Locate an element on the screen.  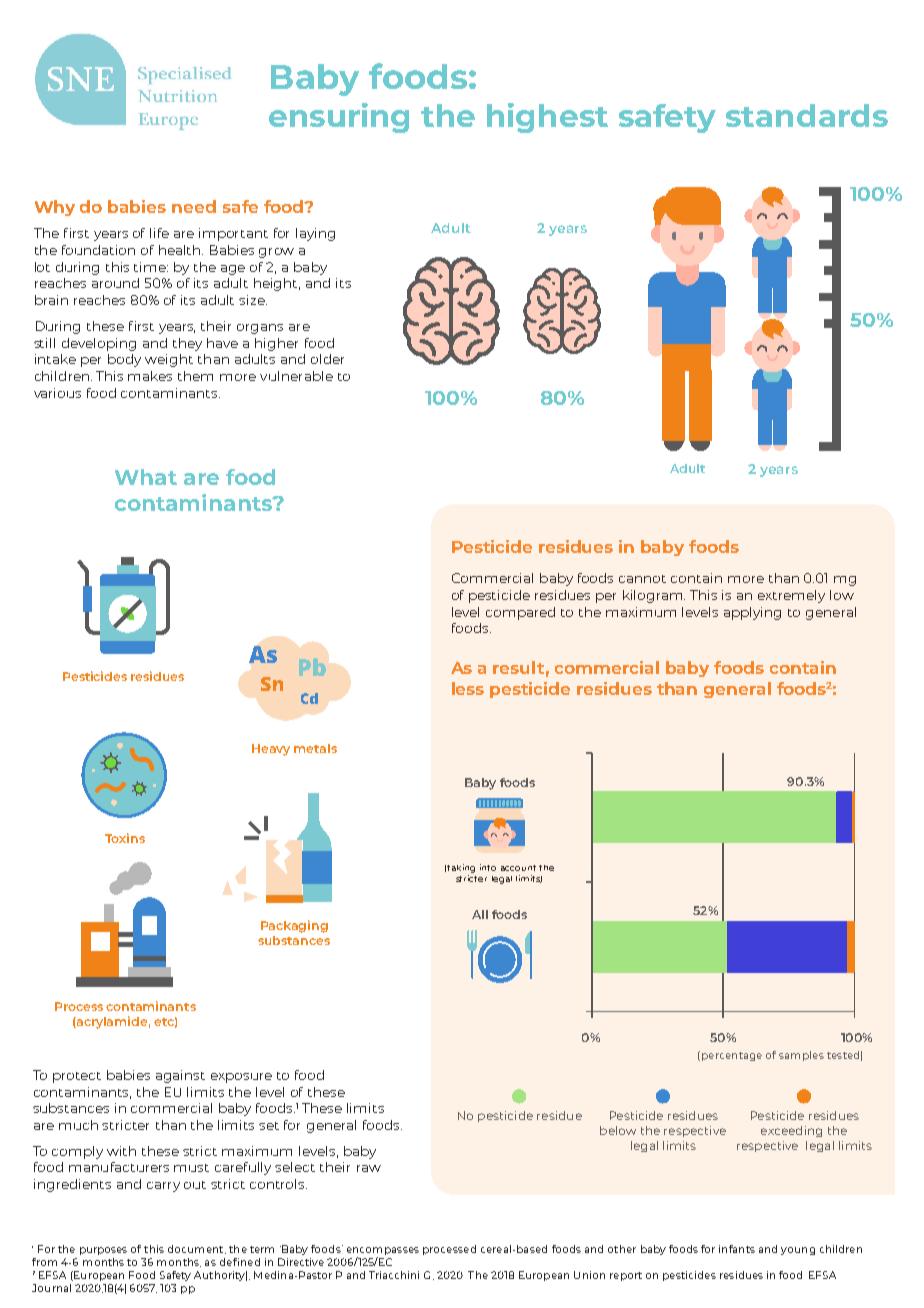
applying is located at coordinates (752, 613).
